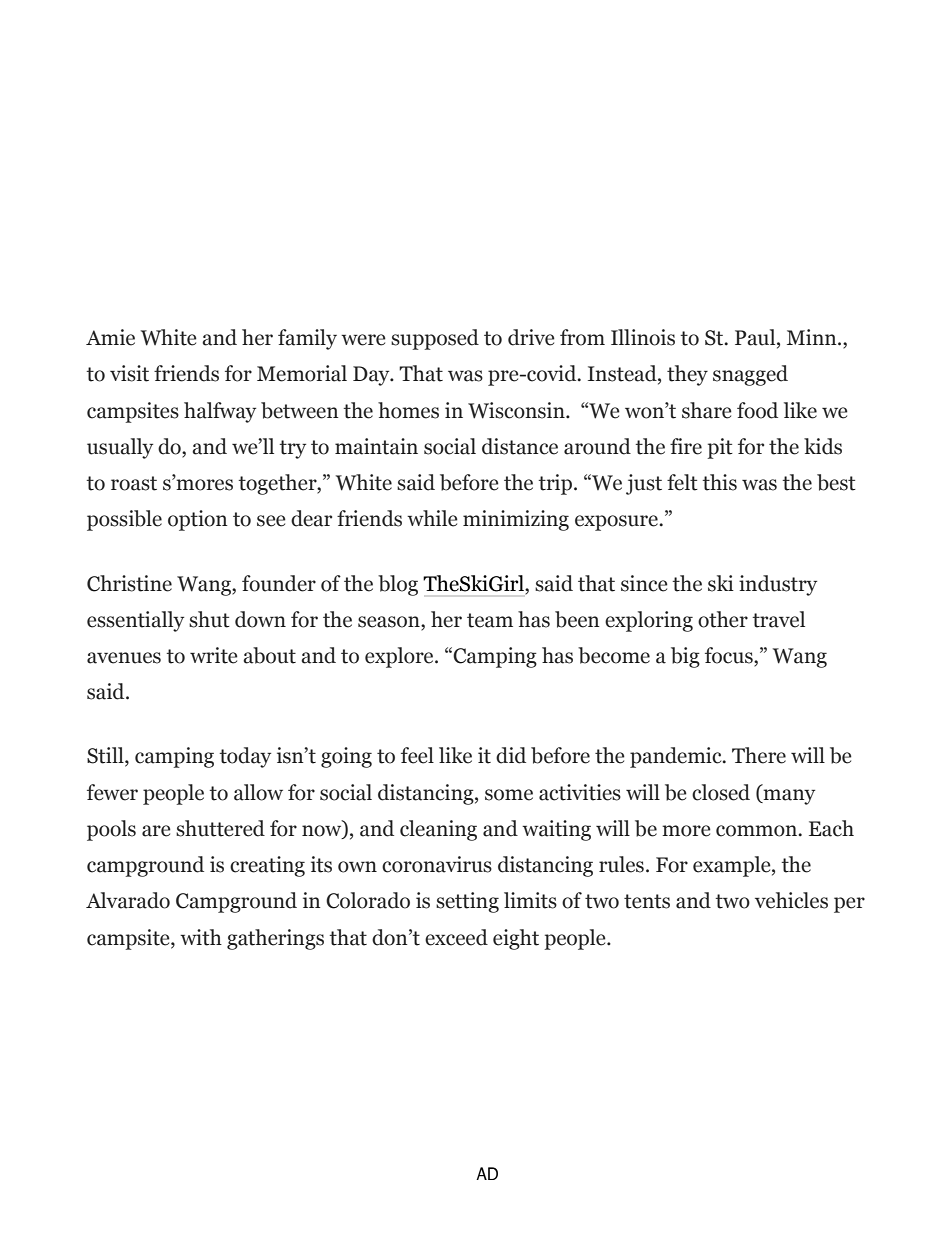  Describe the element at coordinates (201, 937) in the document. I see `with` at that location.
